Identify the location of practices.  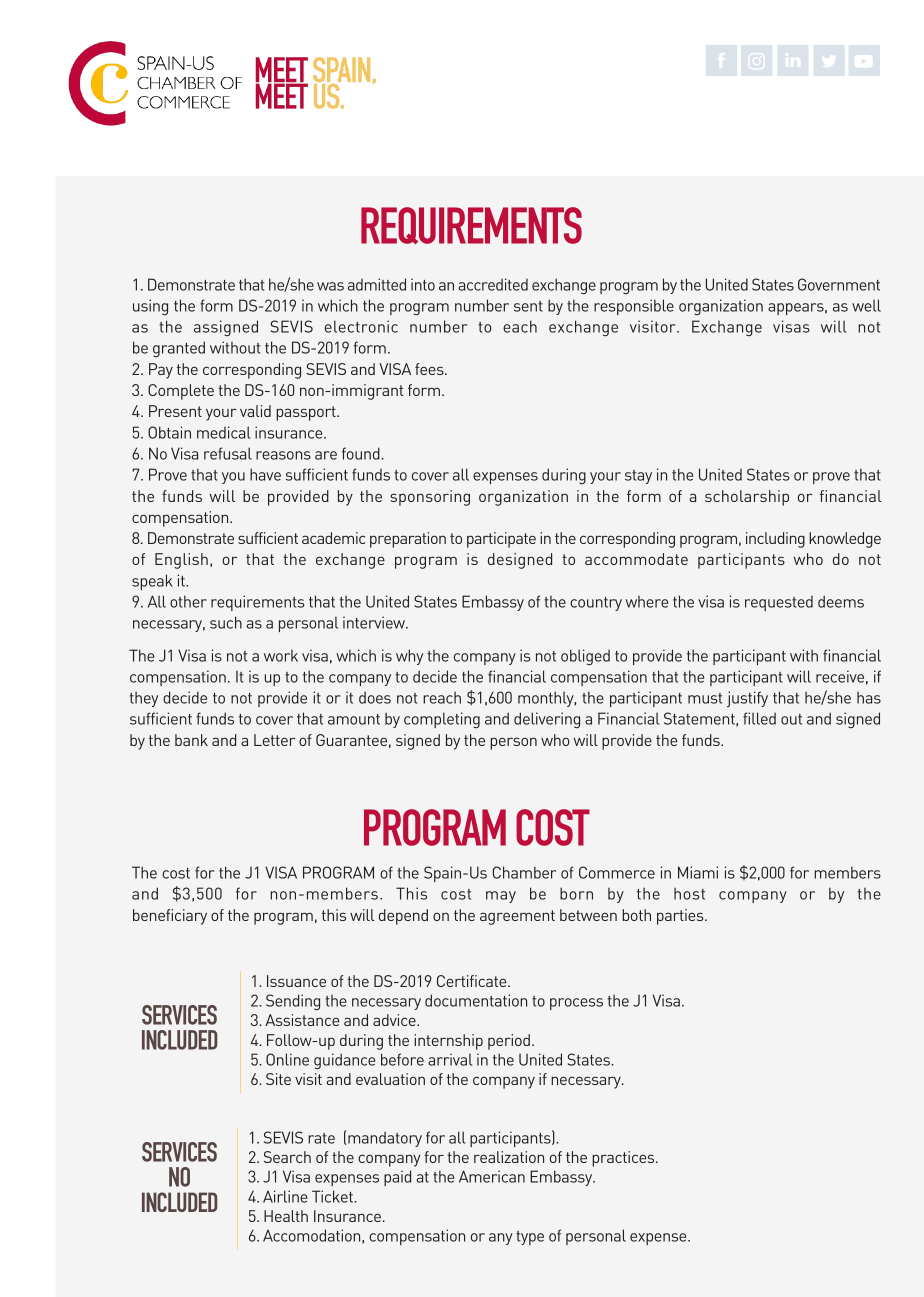
(624, 1159).
